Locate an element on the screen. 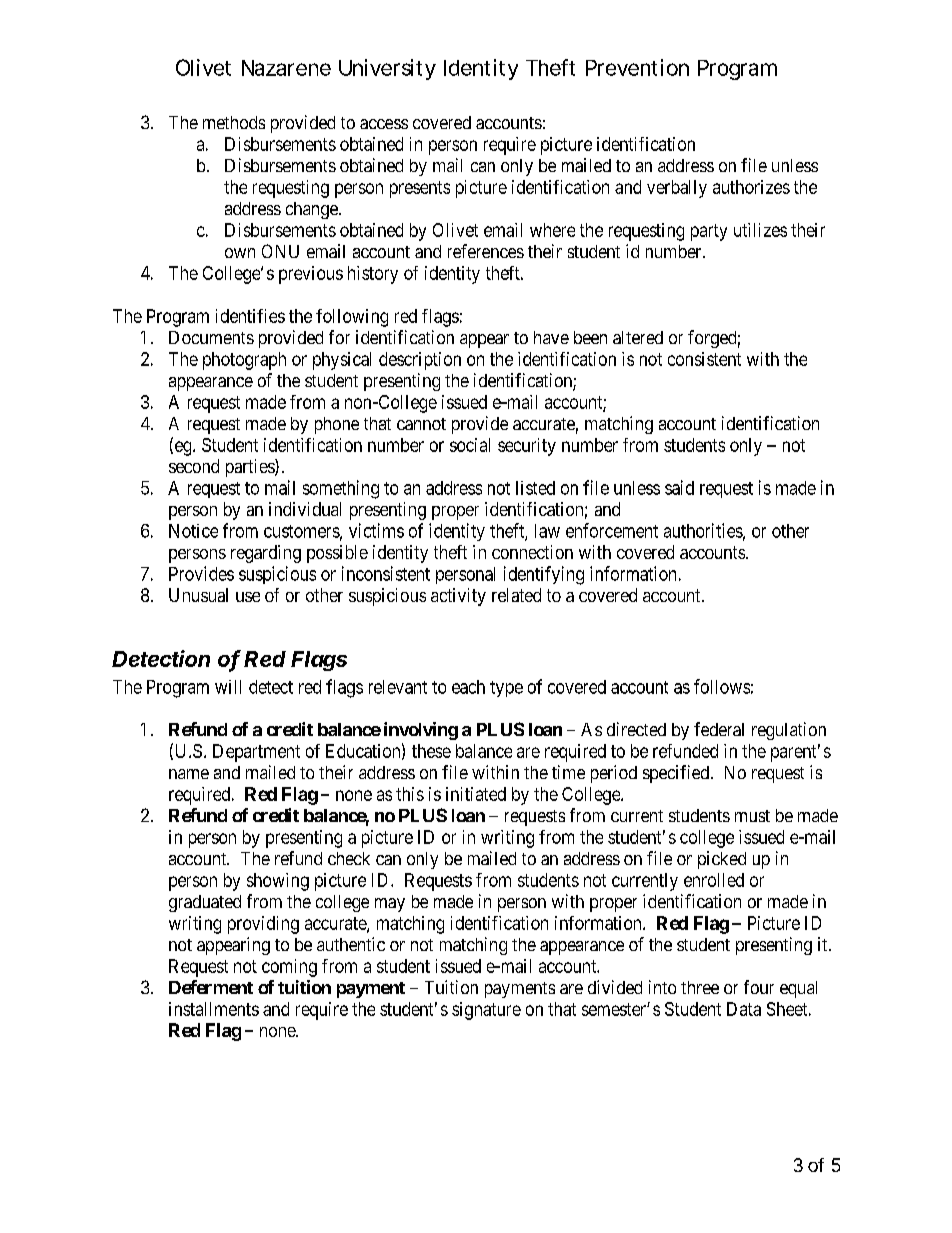  said is located at coordinates (679, 487).
